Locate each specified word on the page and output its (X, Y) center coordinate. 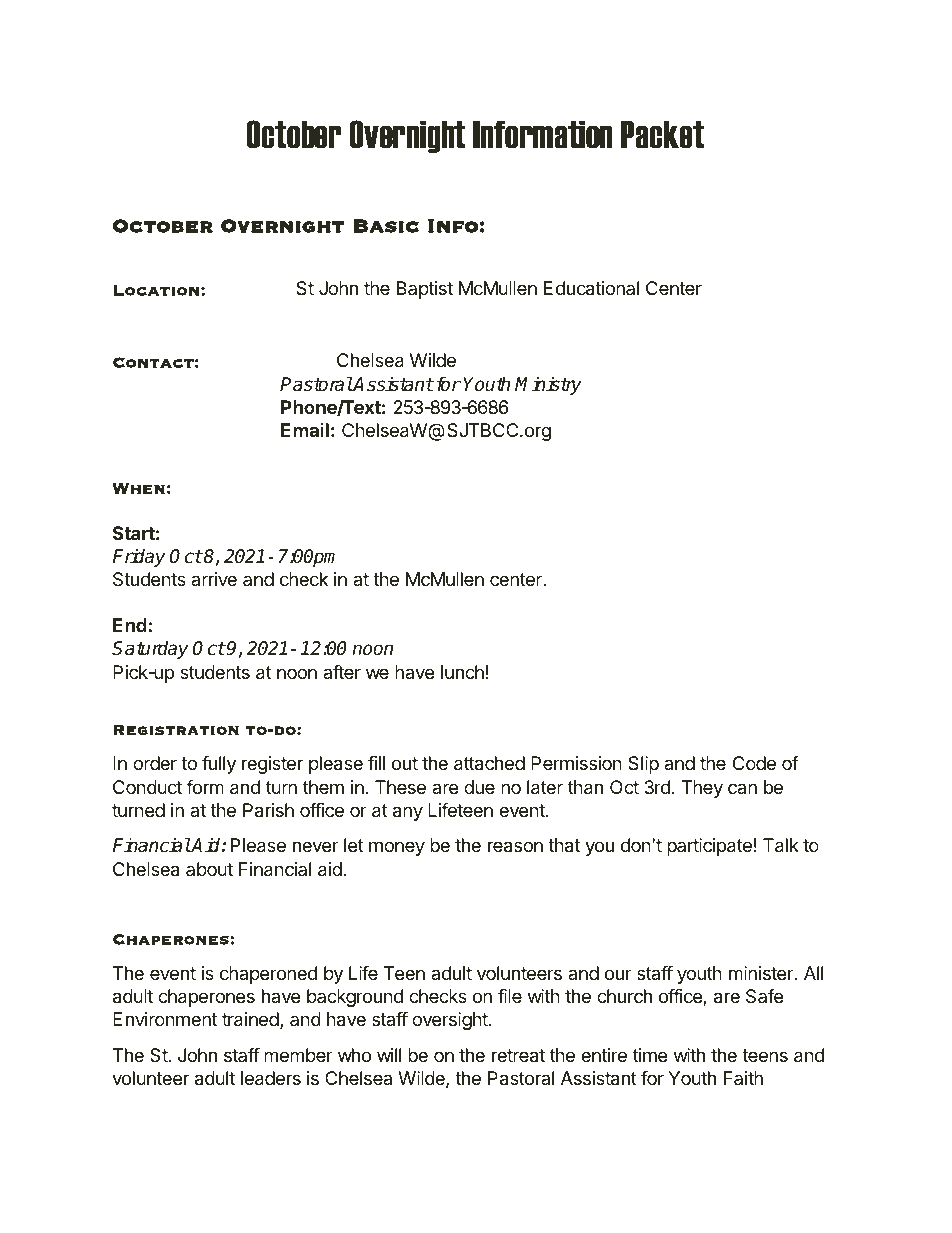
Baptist (425, 290)
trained (250, 1019)
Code (754, 763)
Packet (662, 134)
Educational (591, 288)
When (138, 488)
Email (305, 430)
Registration (176, 730)
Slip (643, 765)
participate (709, 847)
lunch (462, 672)
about (209, 869)
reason (515, 847)
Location (156, 290)
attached (489, 763)
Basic (386, 226)
